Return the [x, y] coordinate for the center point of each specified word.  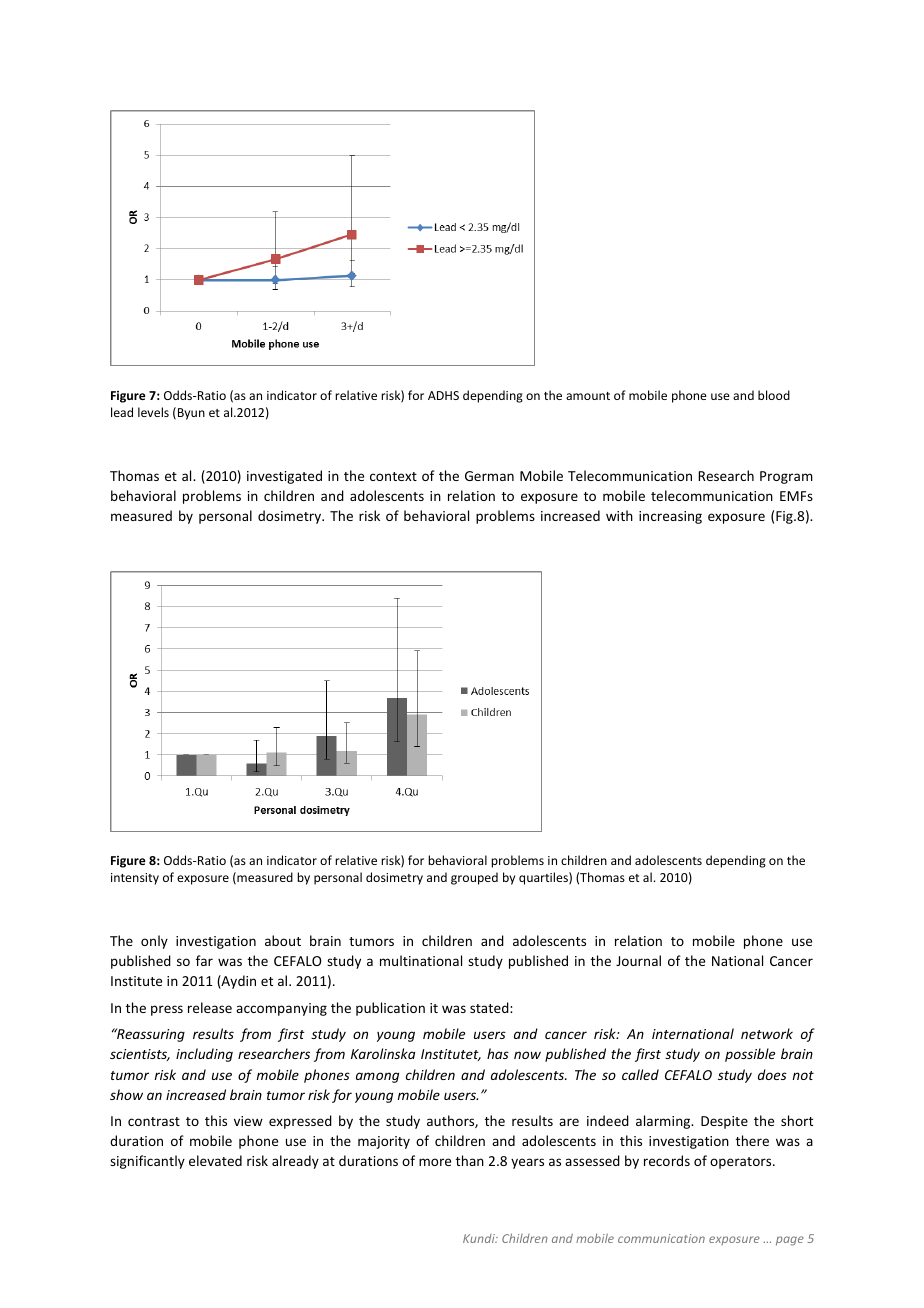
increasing [670, 517]
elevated [215, 1160]
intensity [135, 879]
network [767, 1033]
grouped [474, 878]
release [210, 1007]
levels [153, 412]
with [619, 515]
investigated [284, 477]
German [489, 476]
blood [774, 395]
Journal [638, 960]
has [498, 1053]
